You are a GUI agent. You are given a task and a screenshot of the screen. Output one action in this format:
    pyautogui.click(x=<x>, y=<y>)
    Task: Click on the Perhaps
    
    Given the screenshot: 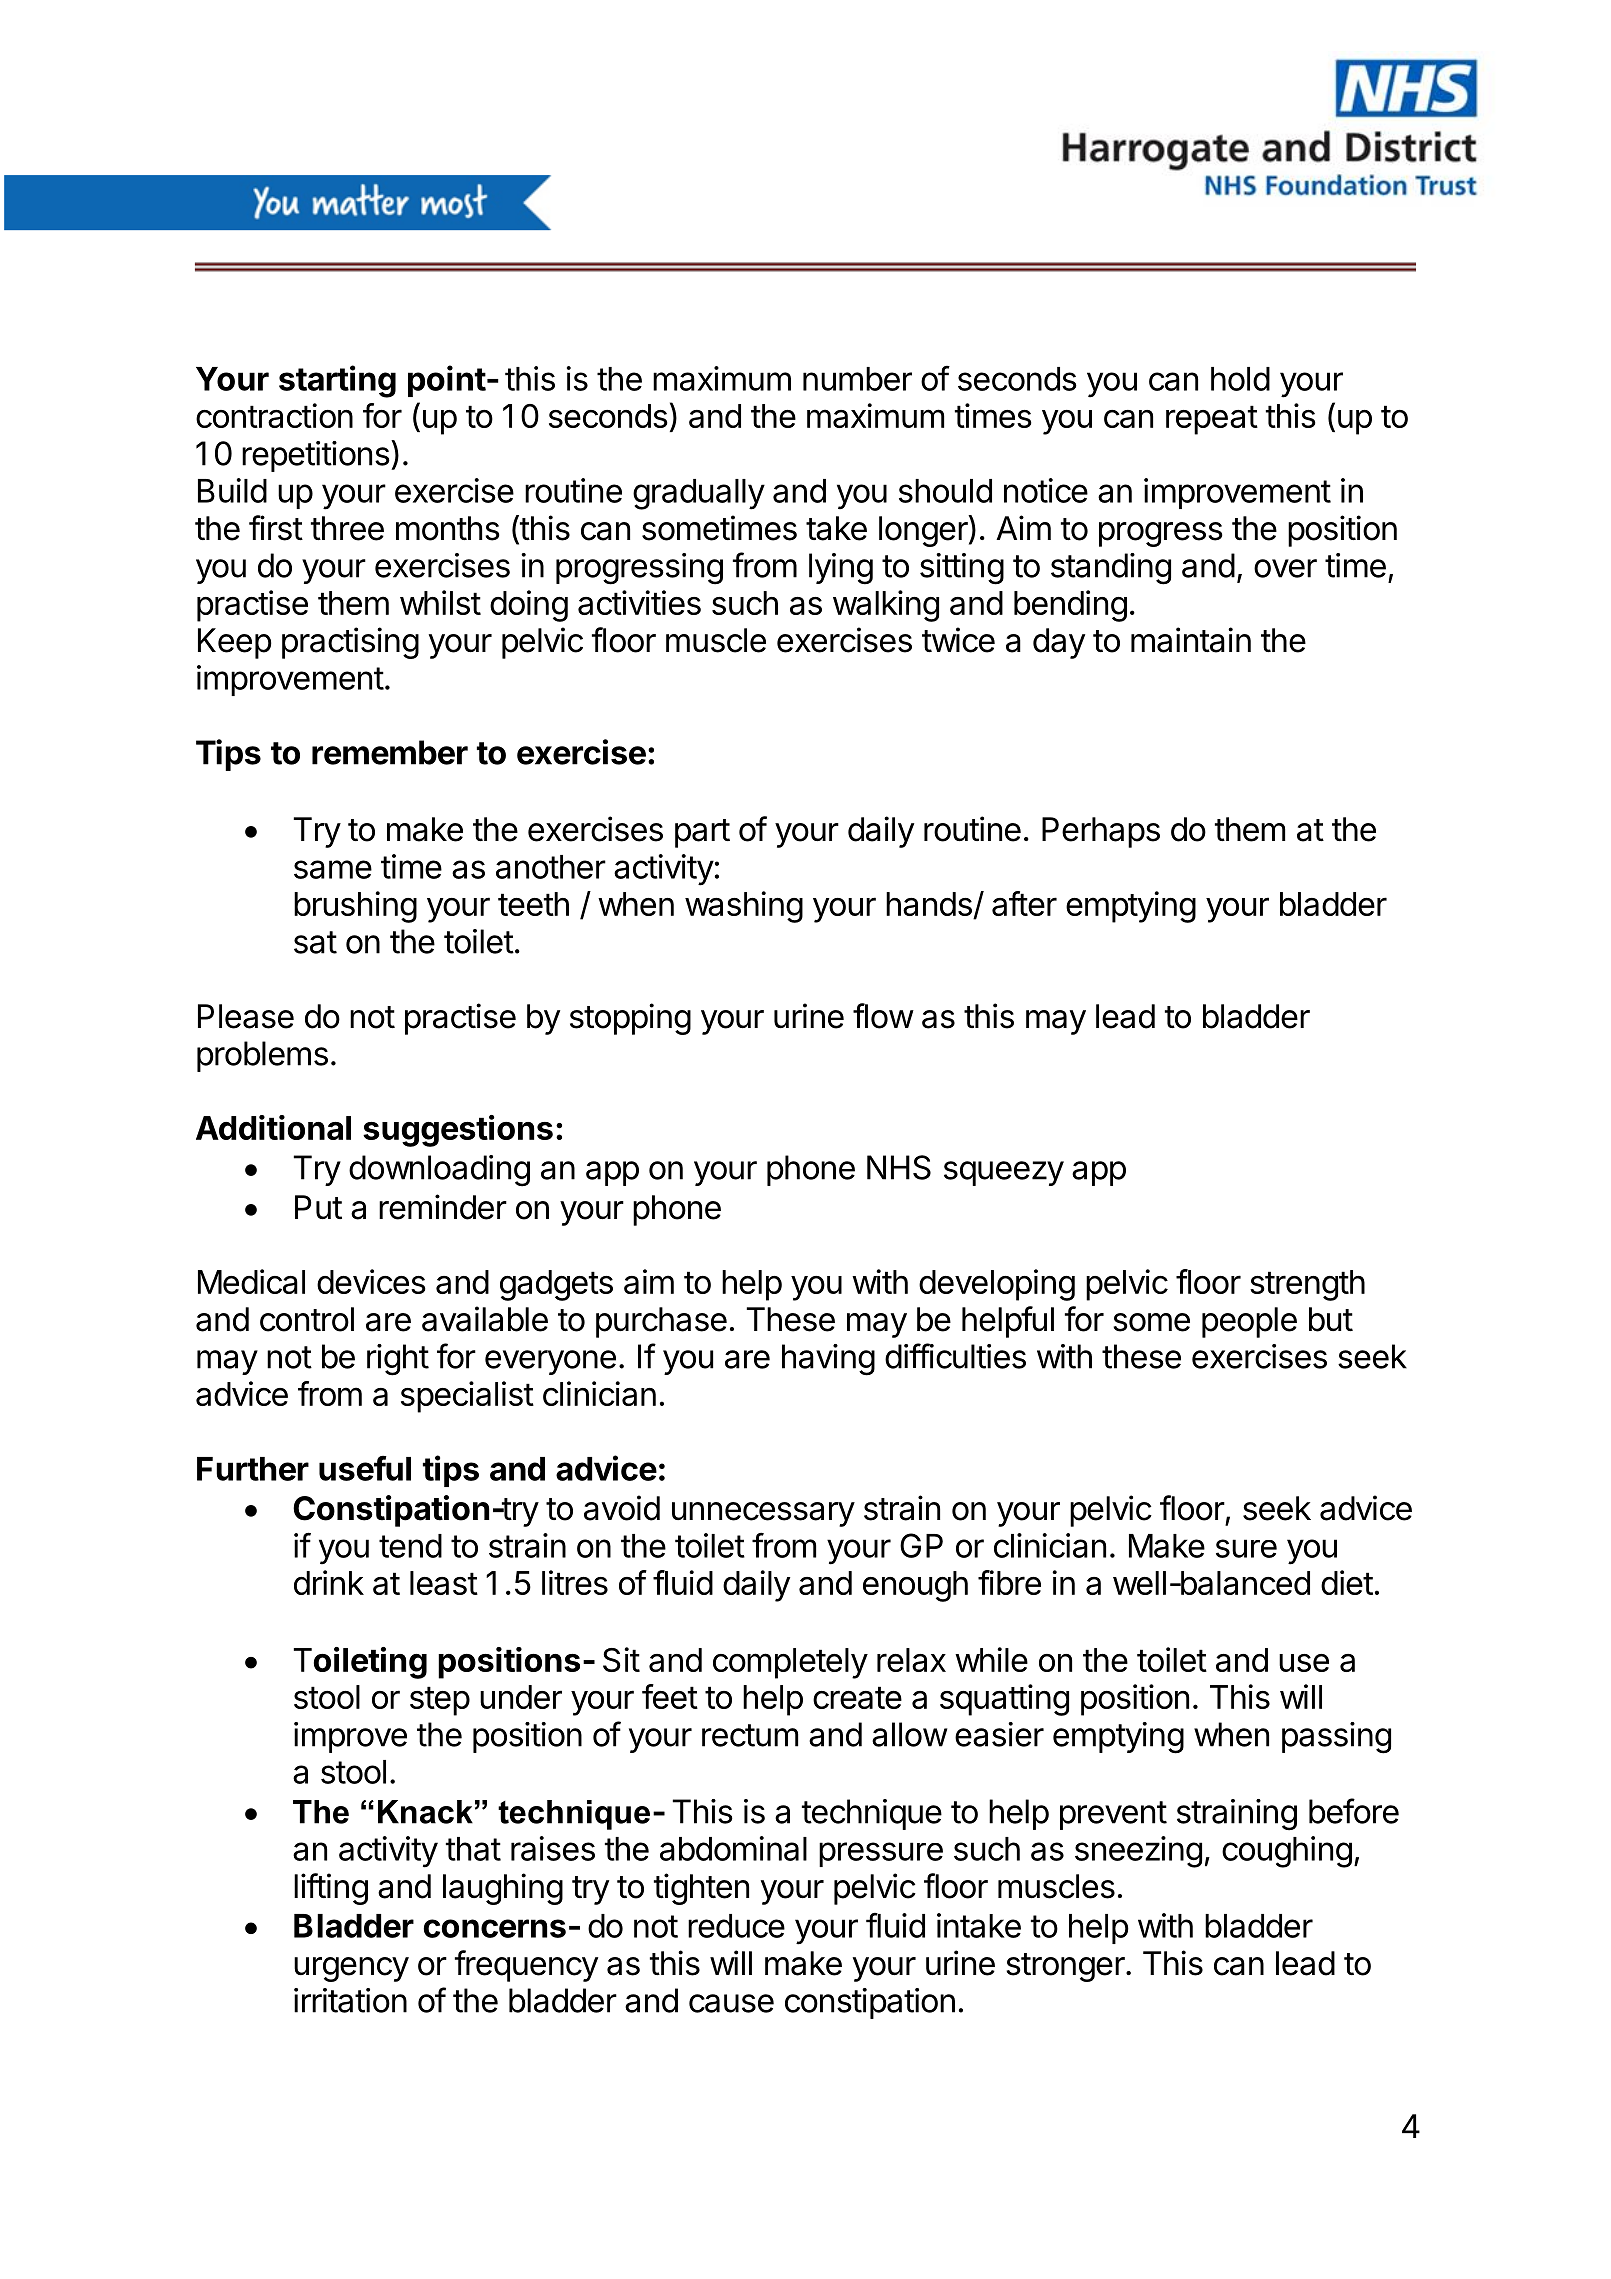 What is the action you would take?
    pyautogui.click(x=1101, y=832)
